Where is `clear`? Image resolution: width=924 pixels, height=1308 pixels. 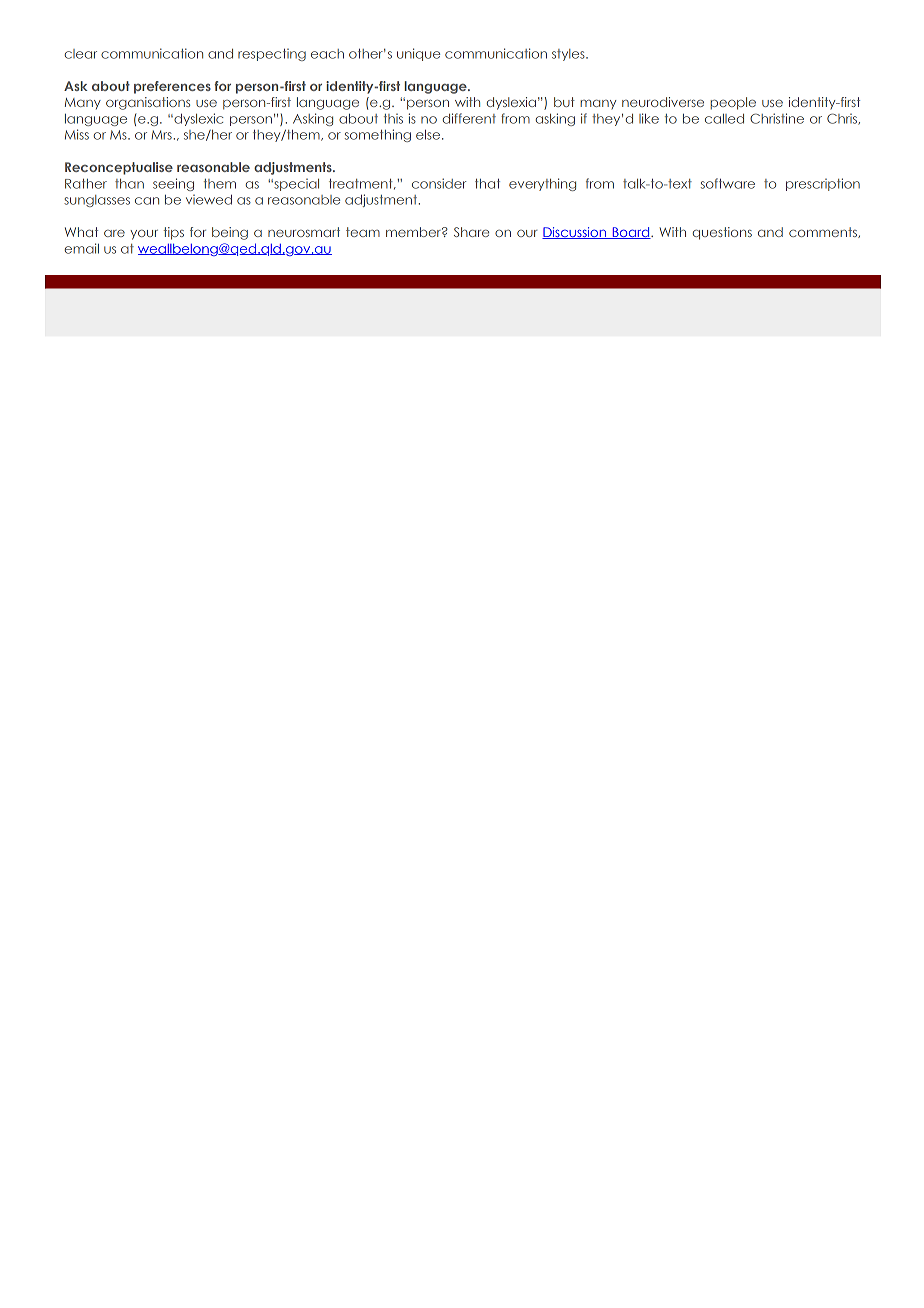
clear is located at coordinates (81, 54).
